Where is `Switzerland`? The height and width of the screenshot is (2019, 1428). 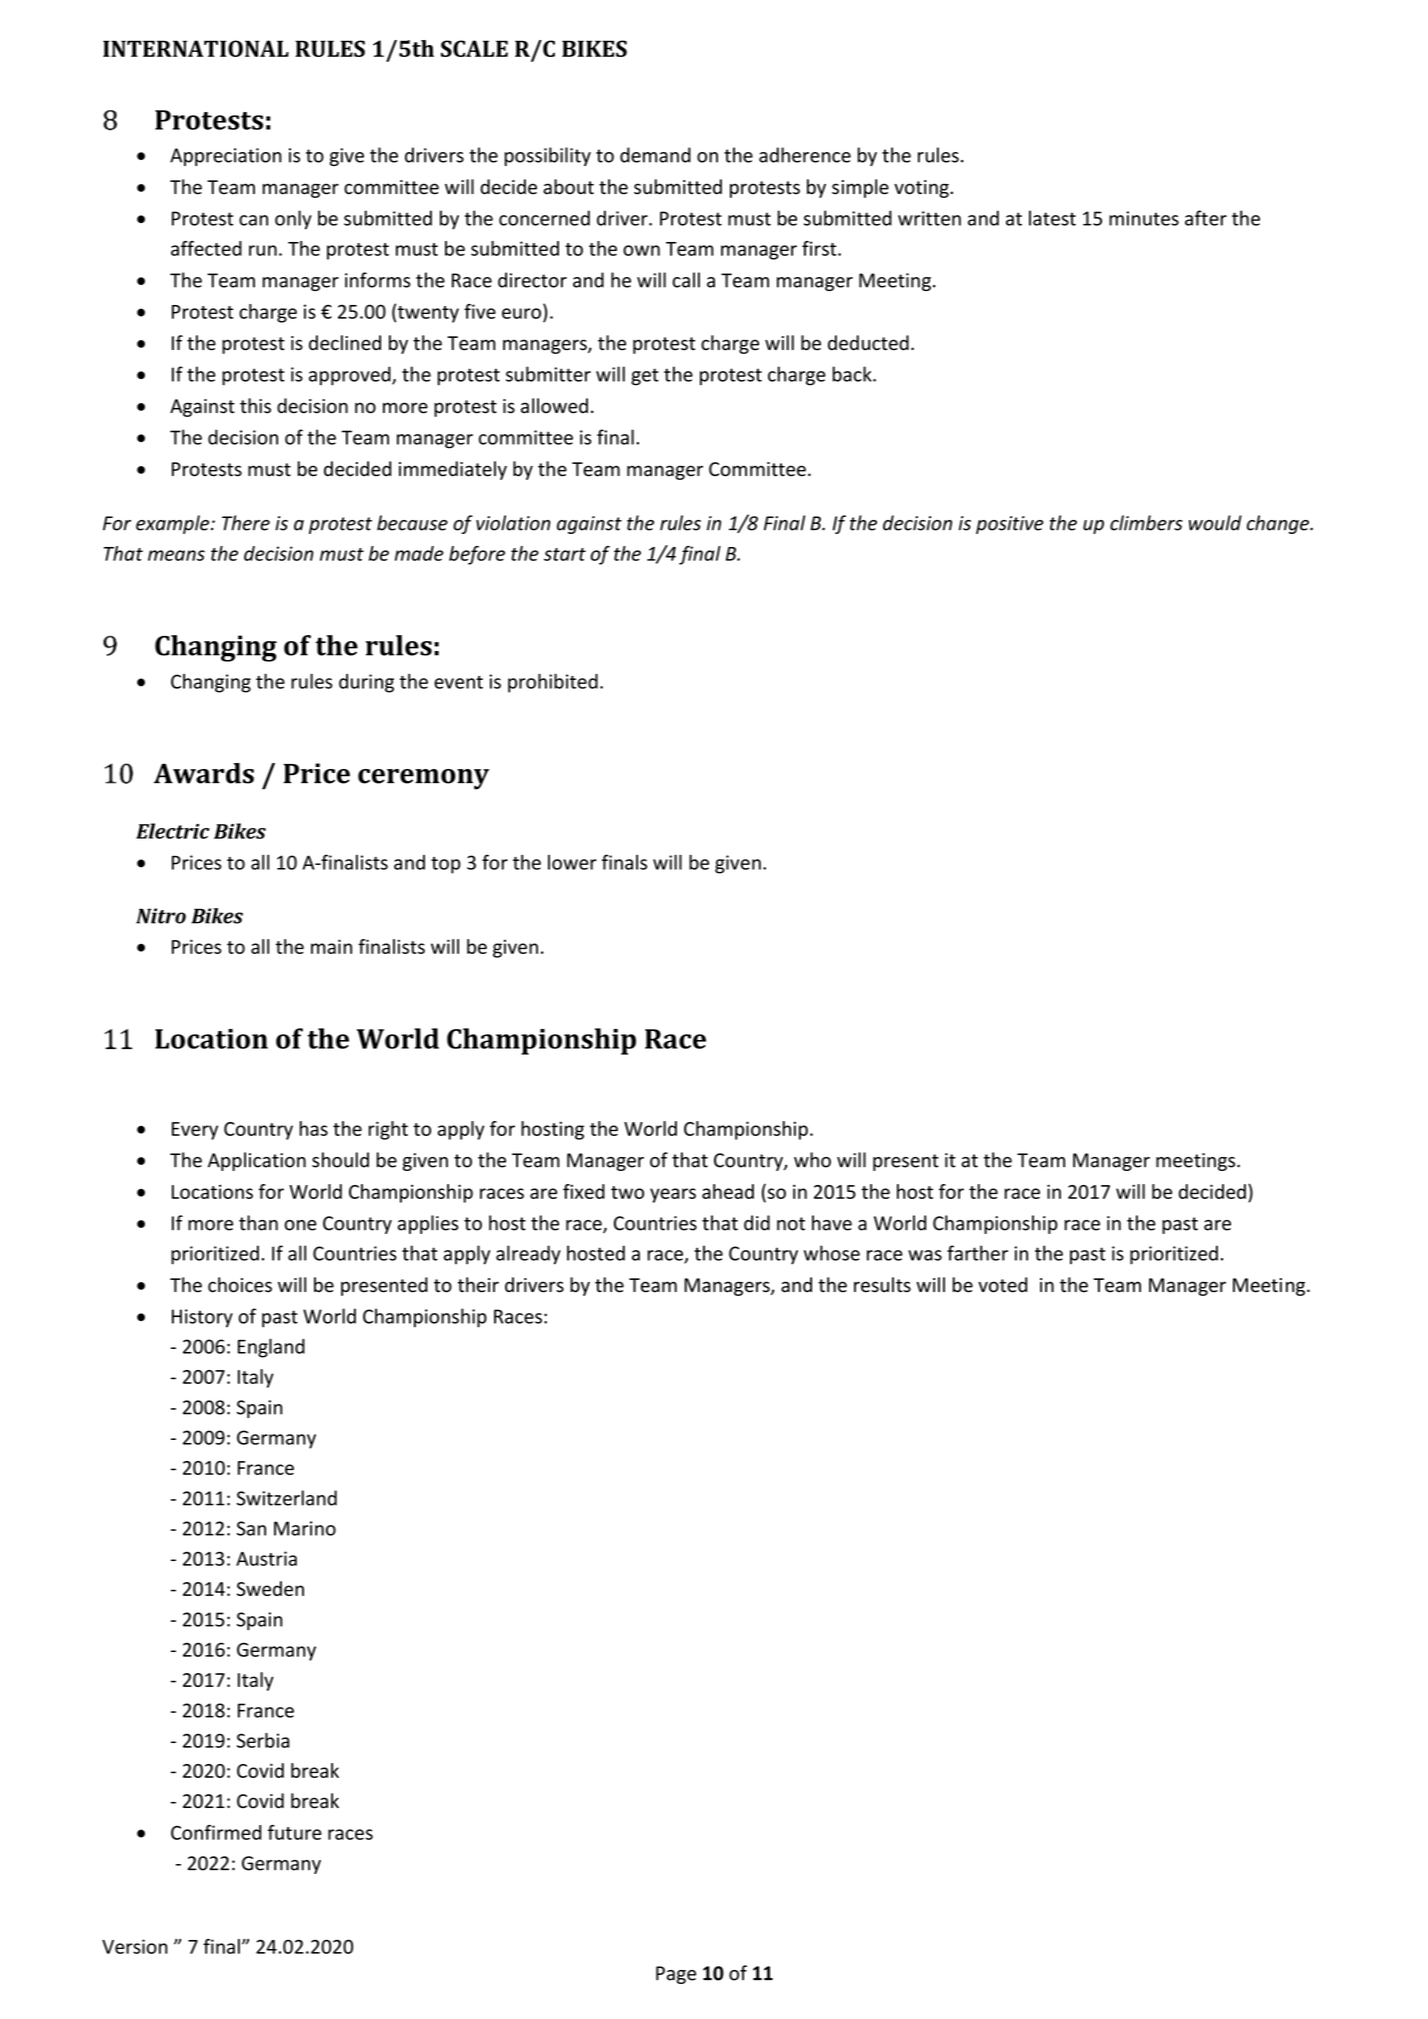 Switzerland is located at coordinates (287, 1498).
